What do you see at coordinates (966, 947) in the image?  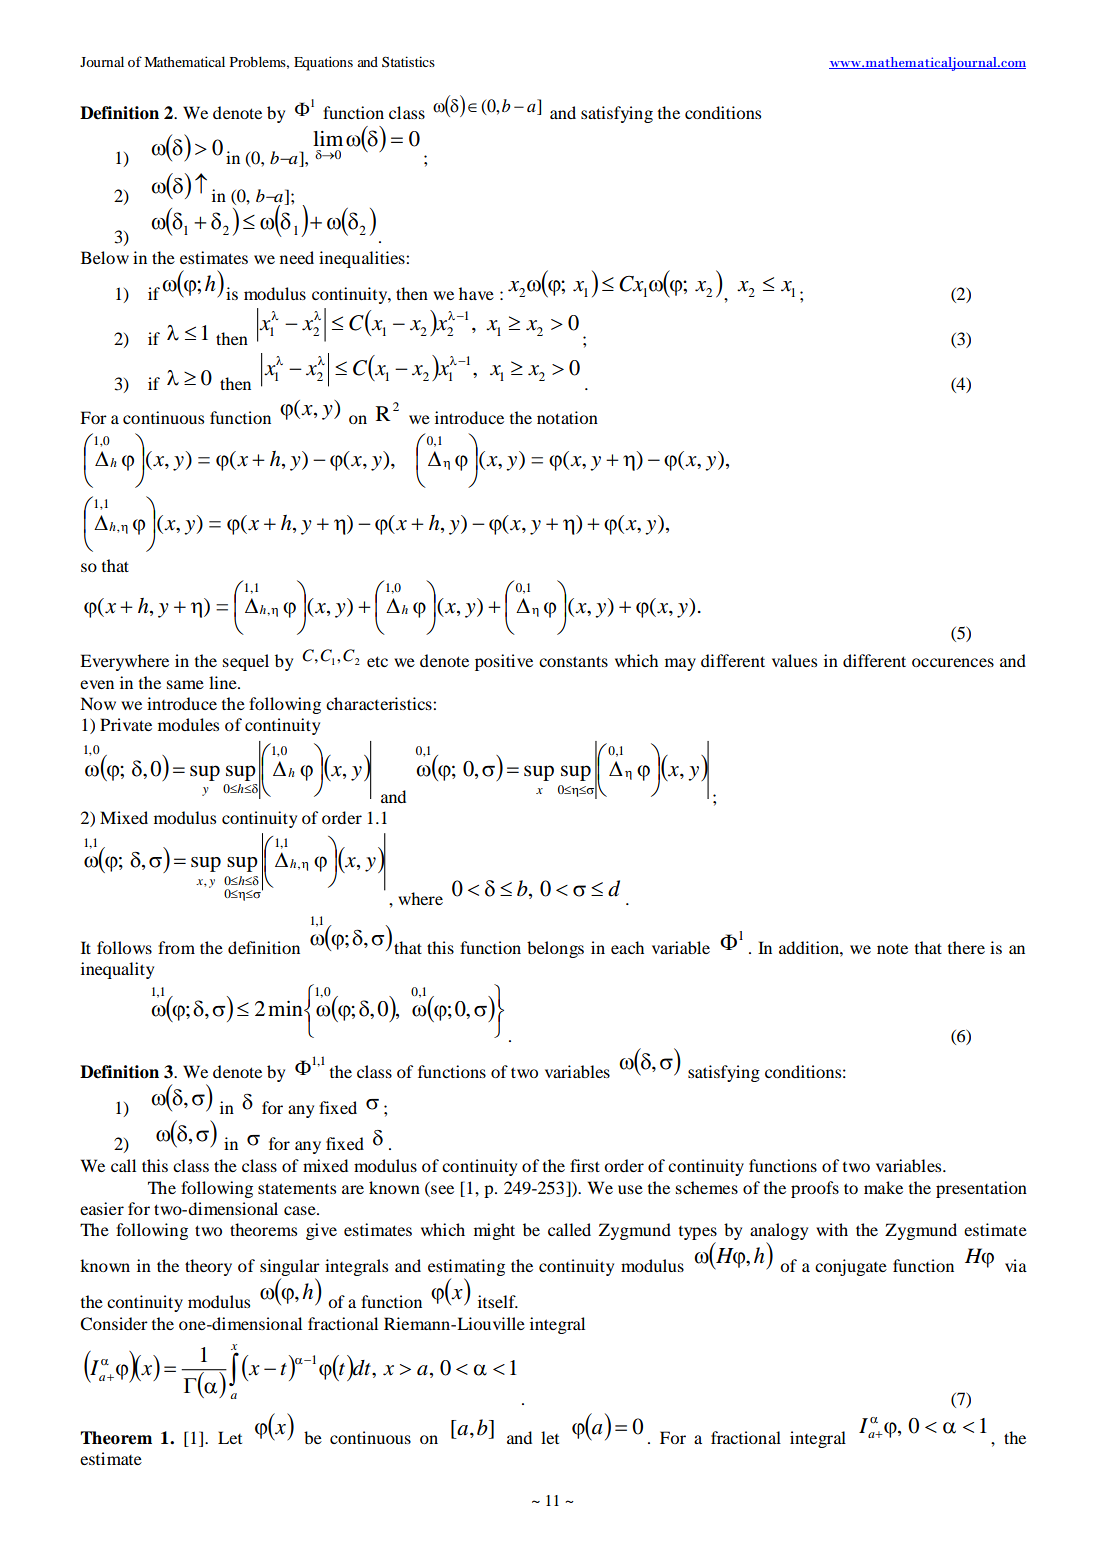 I see `there` at bounding box center [966, 947].
